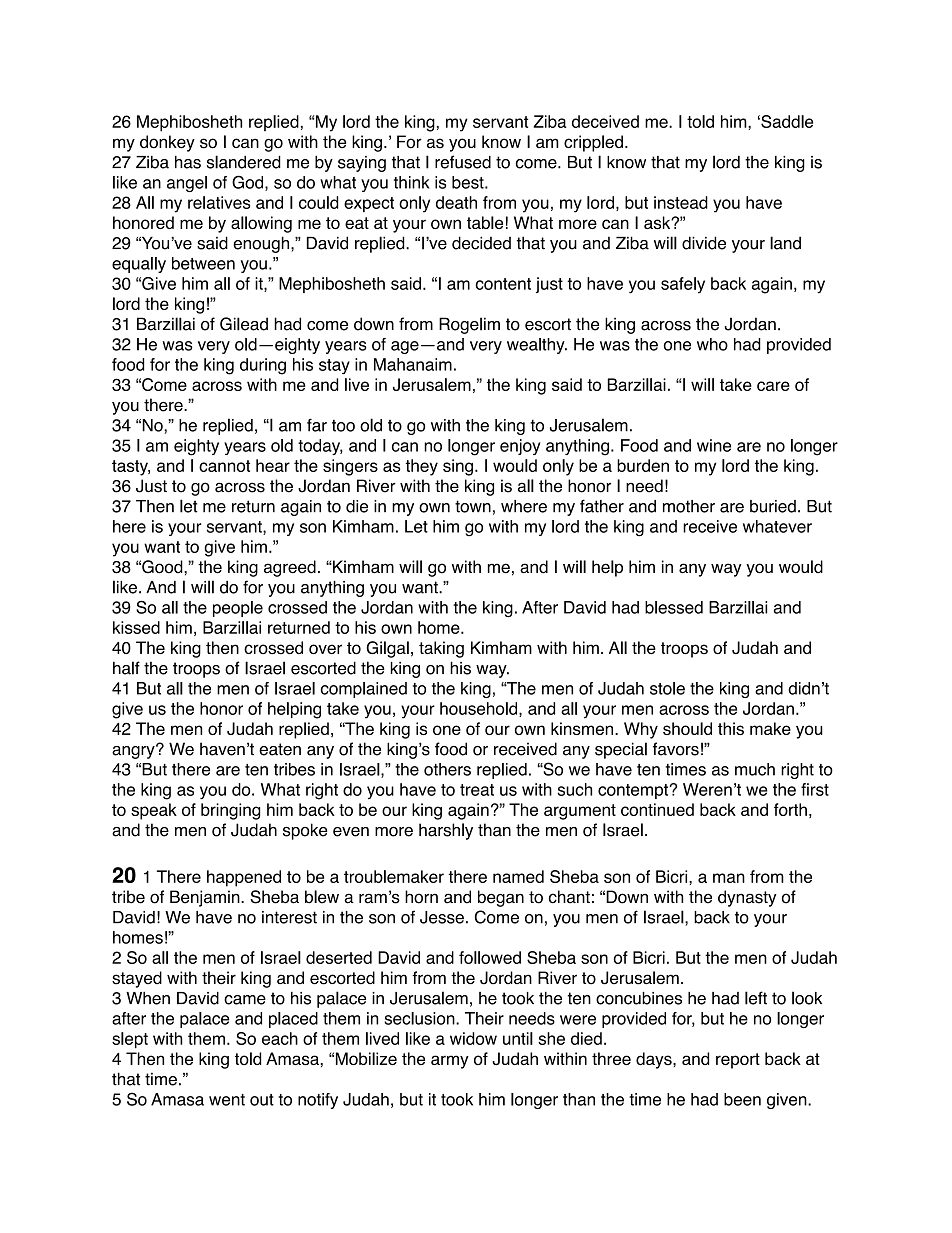  What do you see at coordinates (227, 1100) in the screenshot?
I see `went` at bounding box center [227, 1100].
